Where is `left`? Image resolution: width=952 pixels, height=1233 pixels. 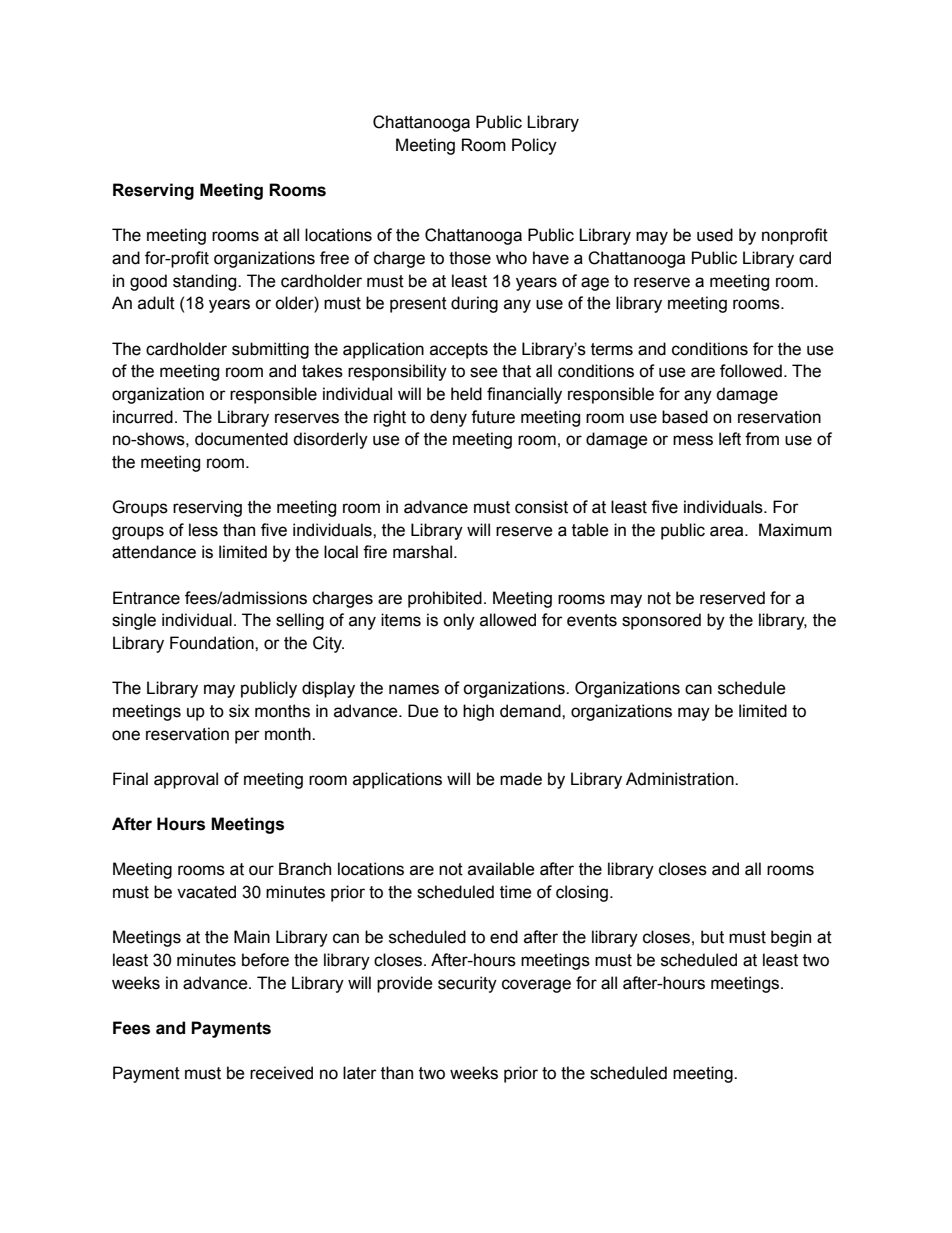
left is located at coordinates (730, 439).
